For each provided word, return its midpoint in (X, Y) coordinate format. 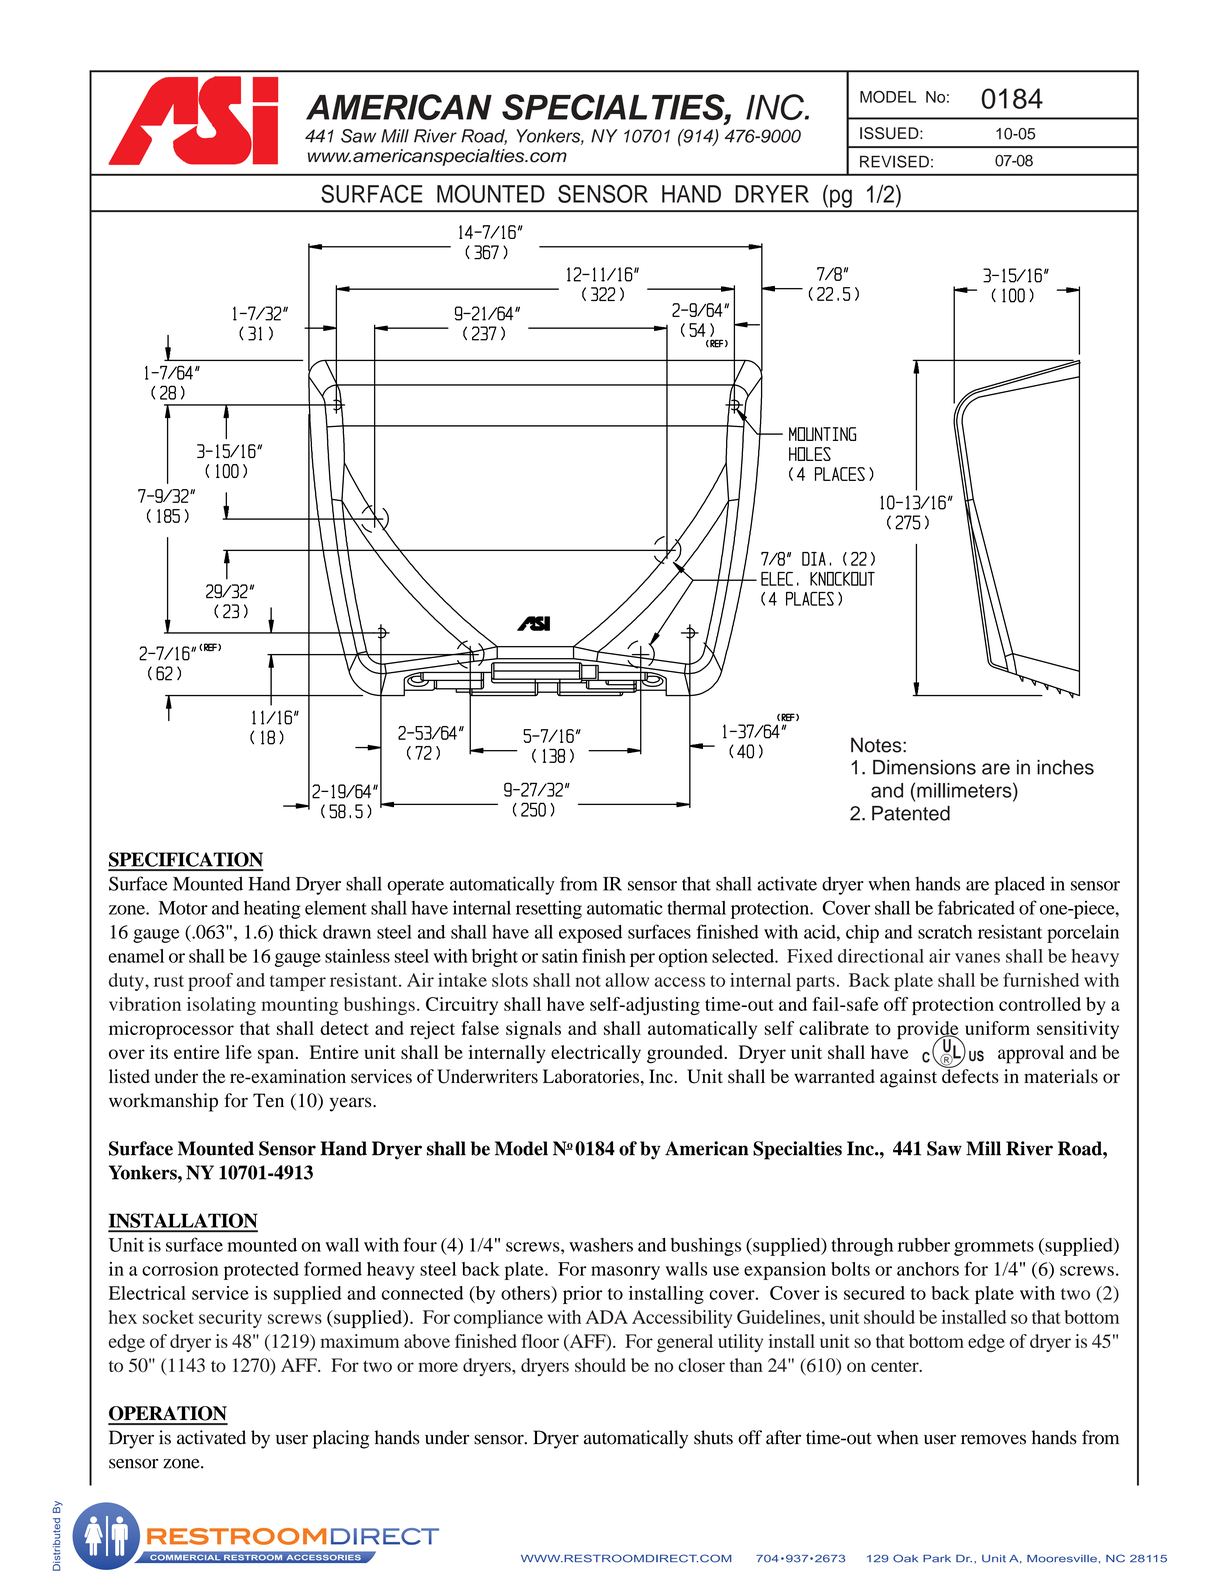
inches (1065, 767)
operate (415, 887)
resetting (549, 909)
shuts (713, 1437)
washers (601, 1245)
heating (272, 909)
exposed (590, 934)
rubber (924, 1245)
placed (1019, 885)
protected (261, 1271)
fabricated (976, 907)
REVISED (894, 161)
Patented (911, 813)
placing (341, 1439)
